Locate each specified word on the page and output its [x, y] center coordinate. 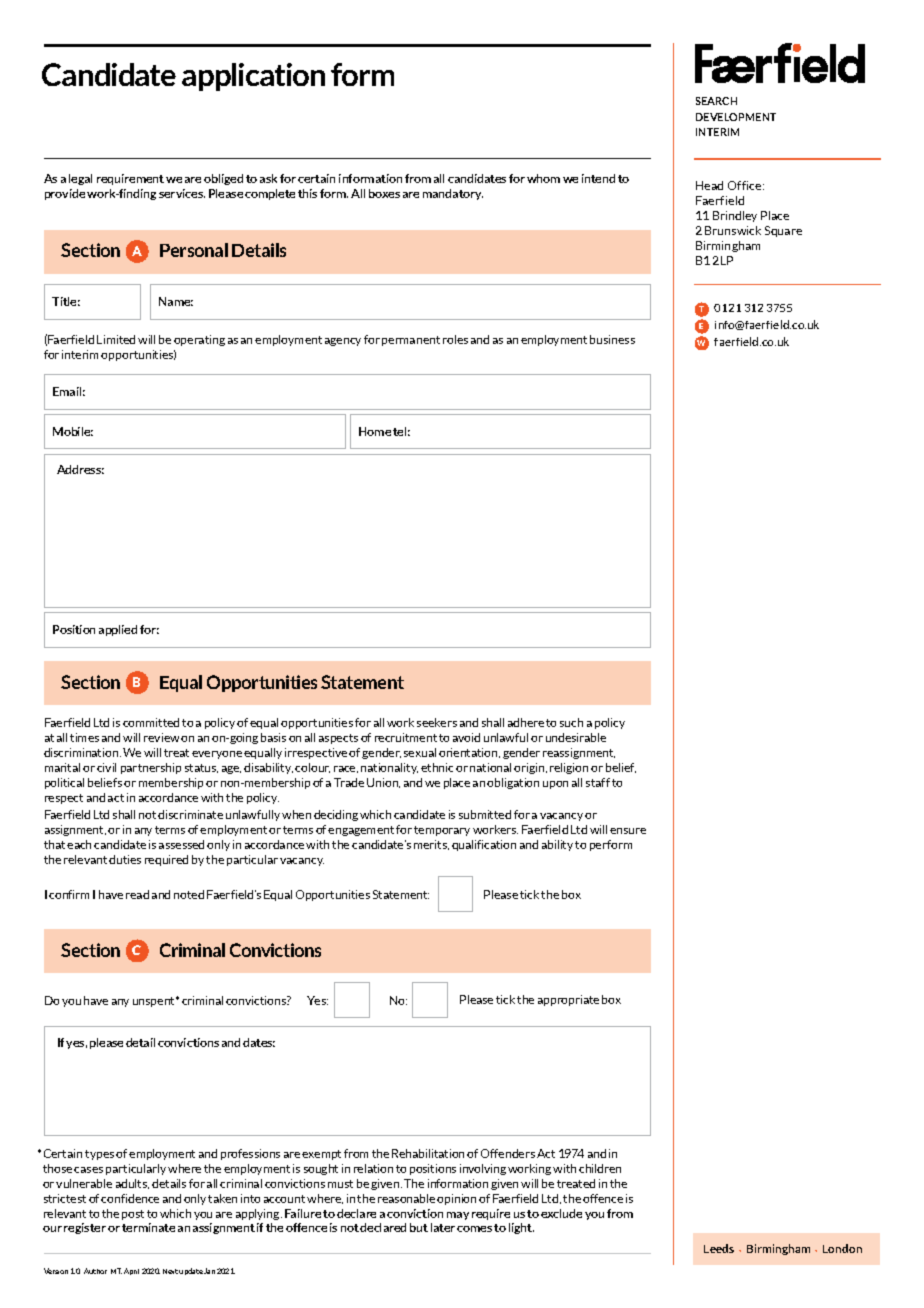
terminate [148, 1227]
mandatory [453, 194]
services [182, 193]
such [571, 722]
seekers [437, 722]
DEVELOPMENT [736, 117]
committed [151, 722]
